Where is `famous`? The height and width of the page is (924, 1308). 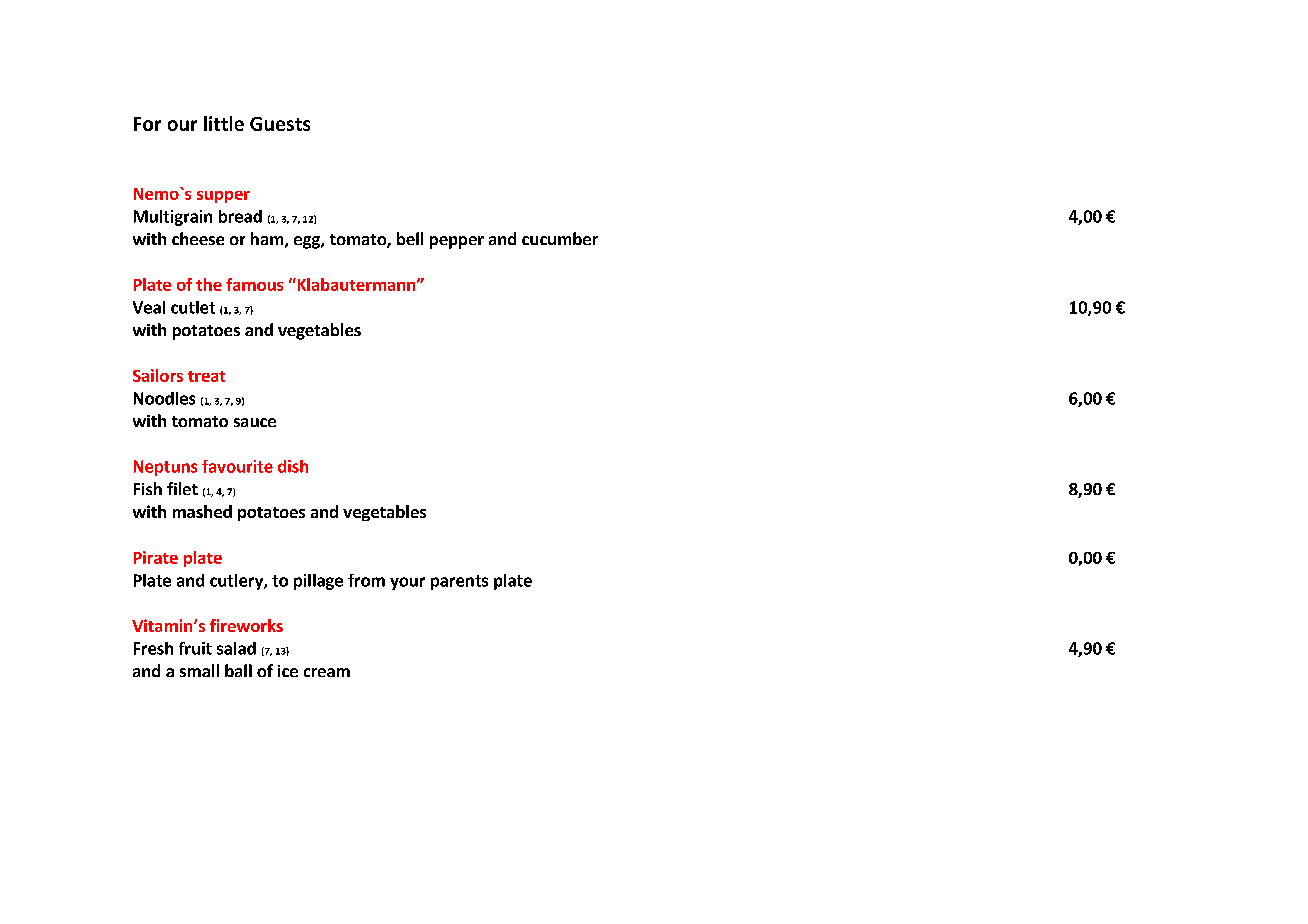 famous is located at coordinates (254, 284).
